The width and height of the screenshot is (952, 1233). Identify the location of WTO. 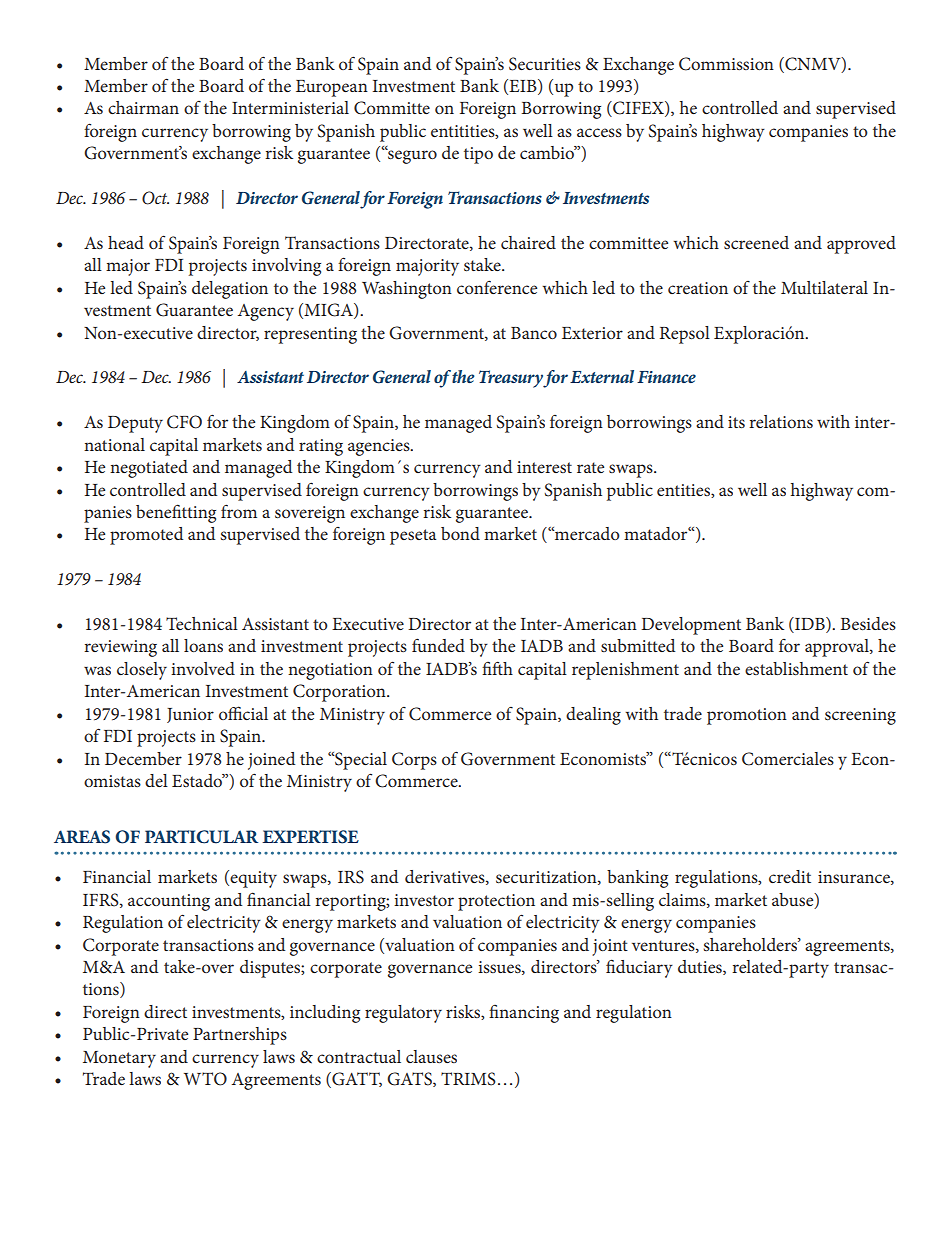
(205, 1079).
